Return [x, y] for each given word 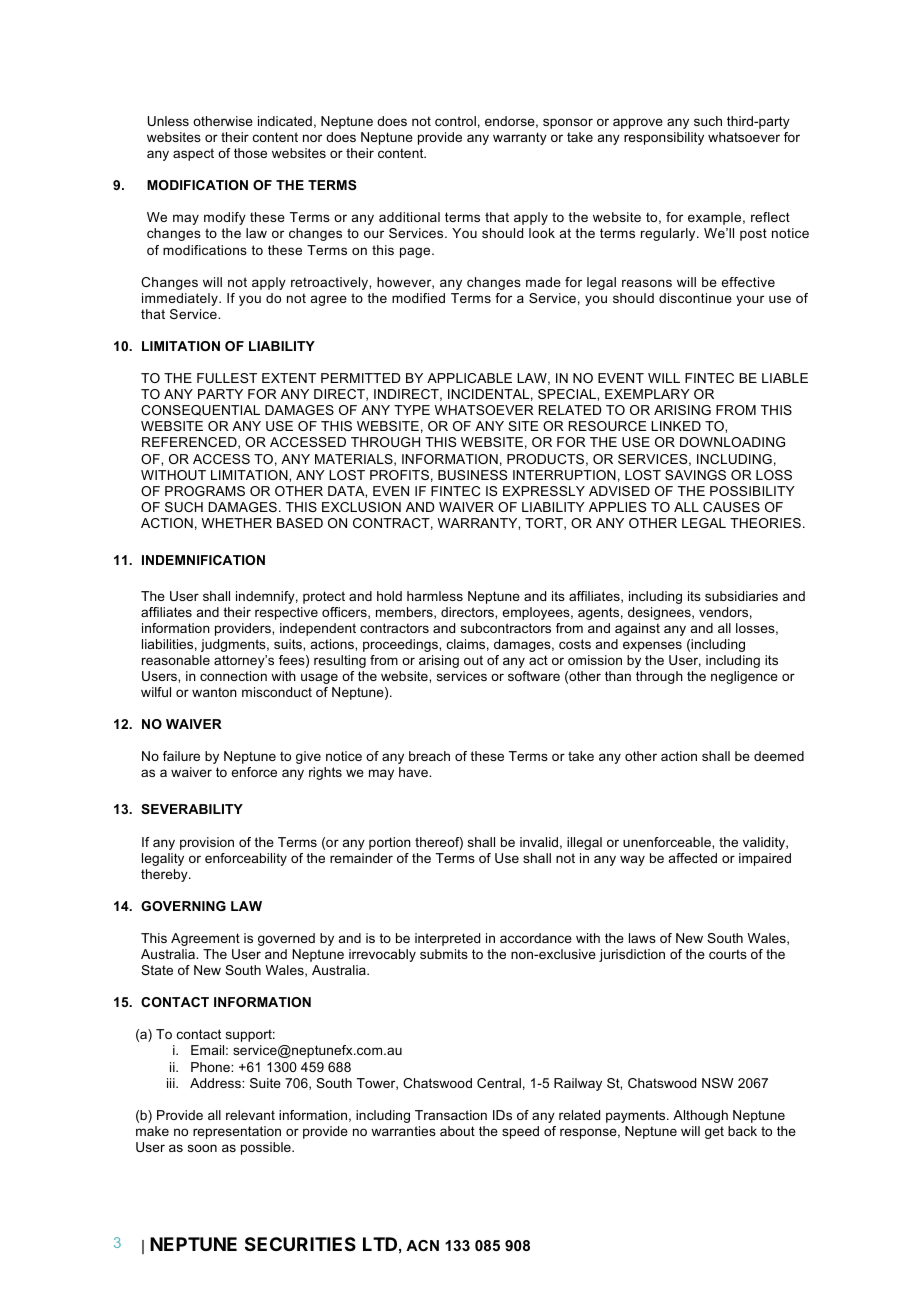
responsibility [664, 138]
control [455, 121]
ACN [422, 1245]
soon [202, 1148]
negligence [744, 677]
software [534, 676]
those [250, 153]
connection [233, 676]
